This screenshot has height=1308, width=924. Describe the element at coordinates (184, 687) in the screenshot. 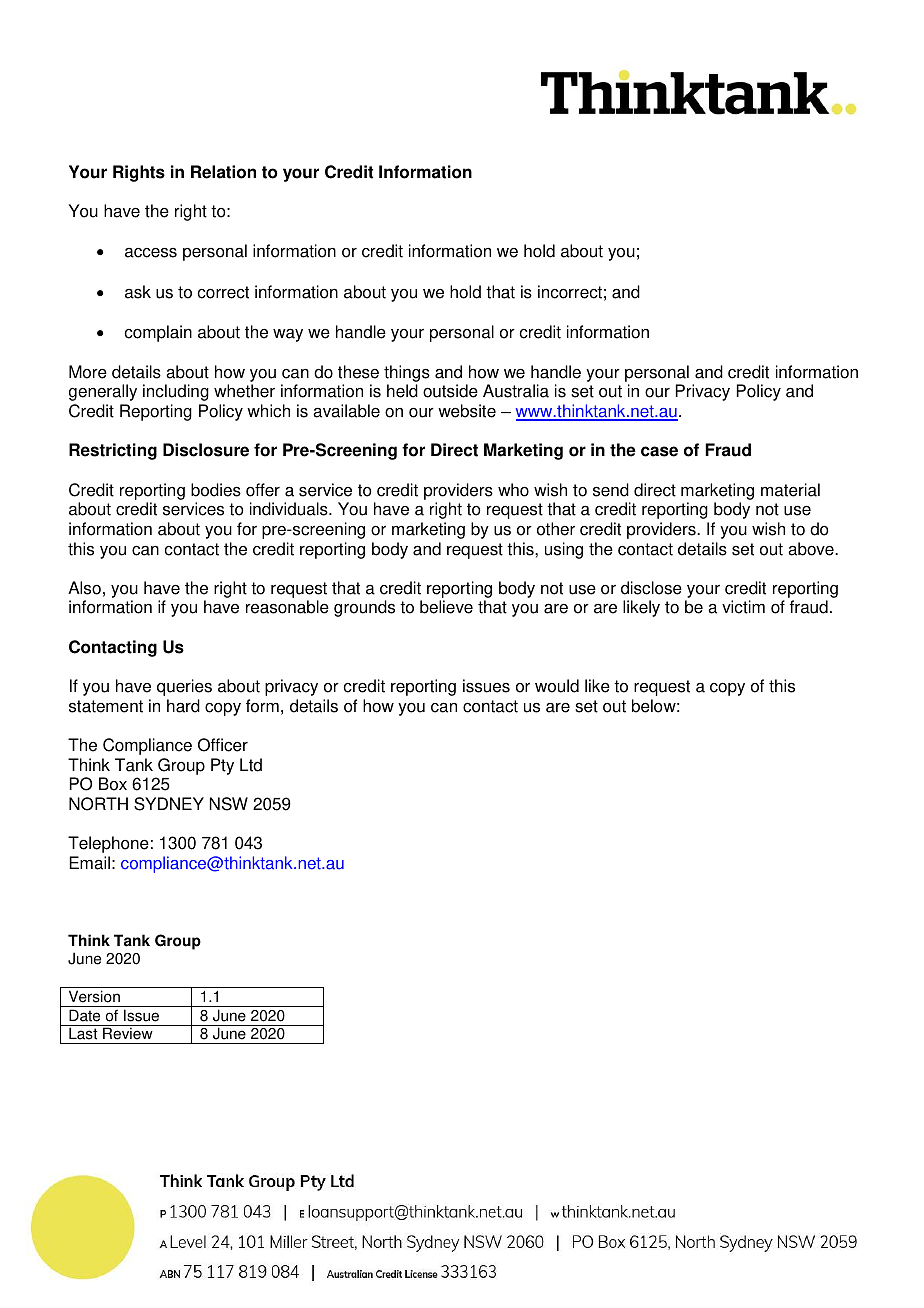

I see `queries` at that location.
